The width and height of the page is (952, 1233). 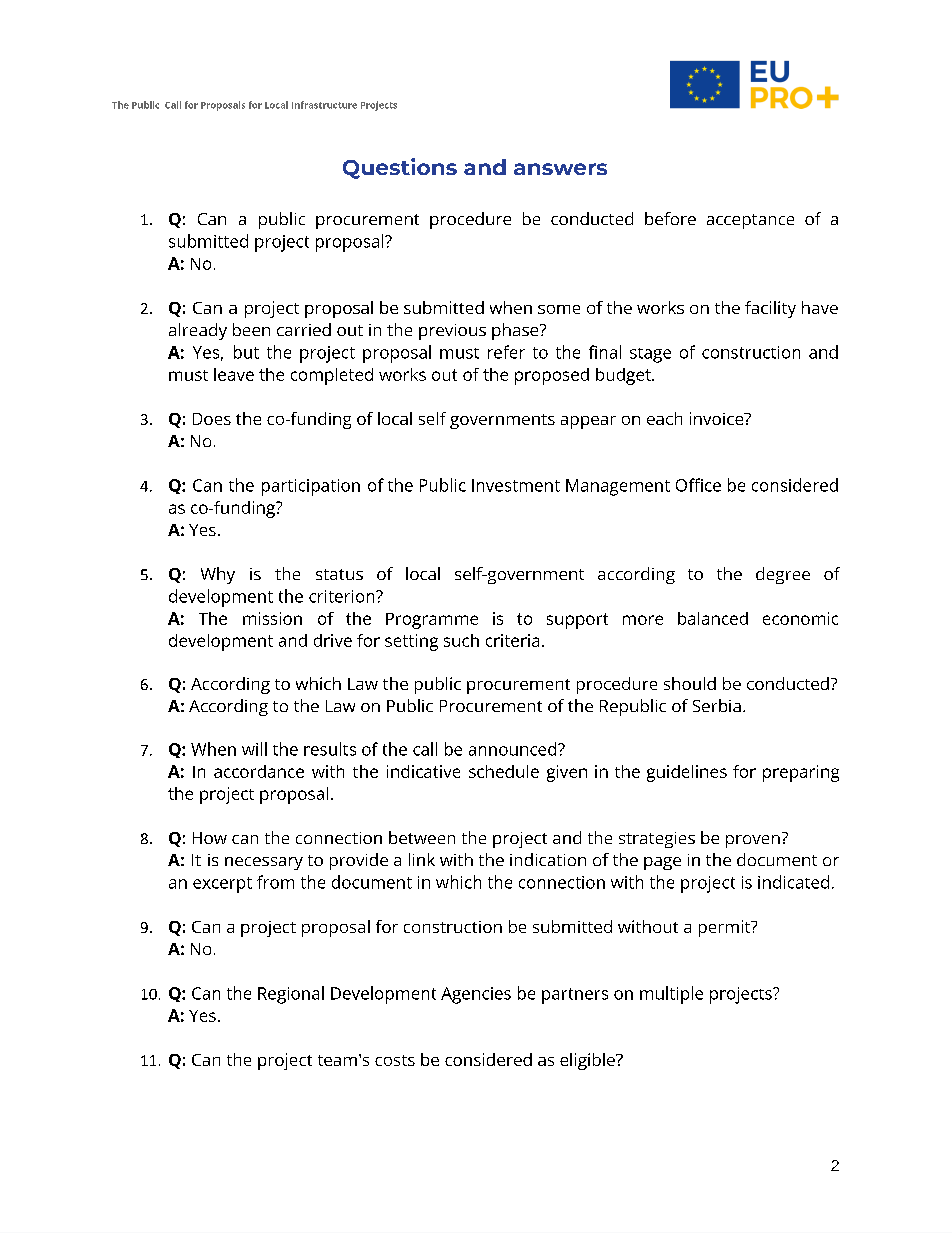 I want to click on Does, so click(x=212, y=419).
